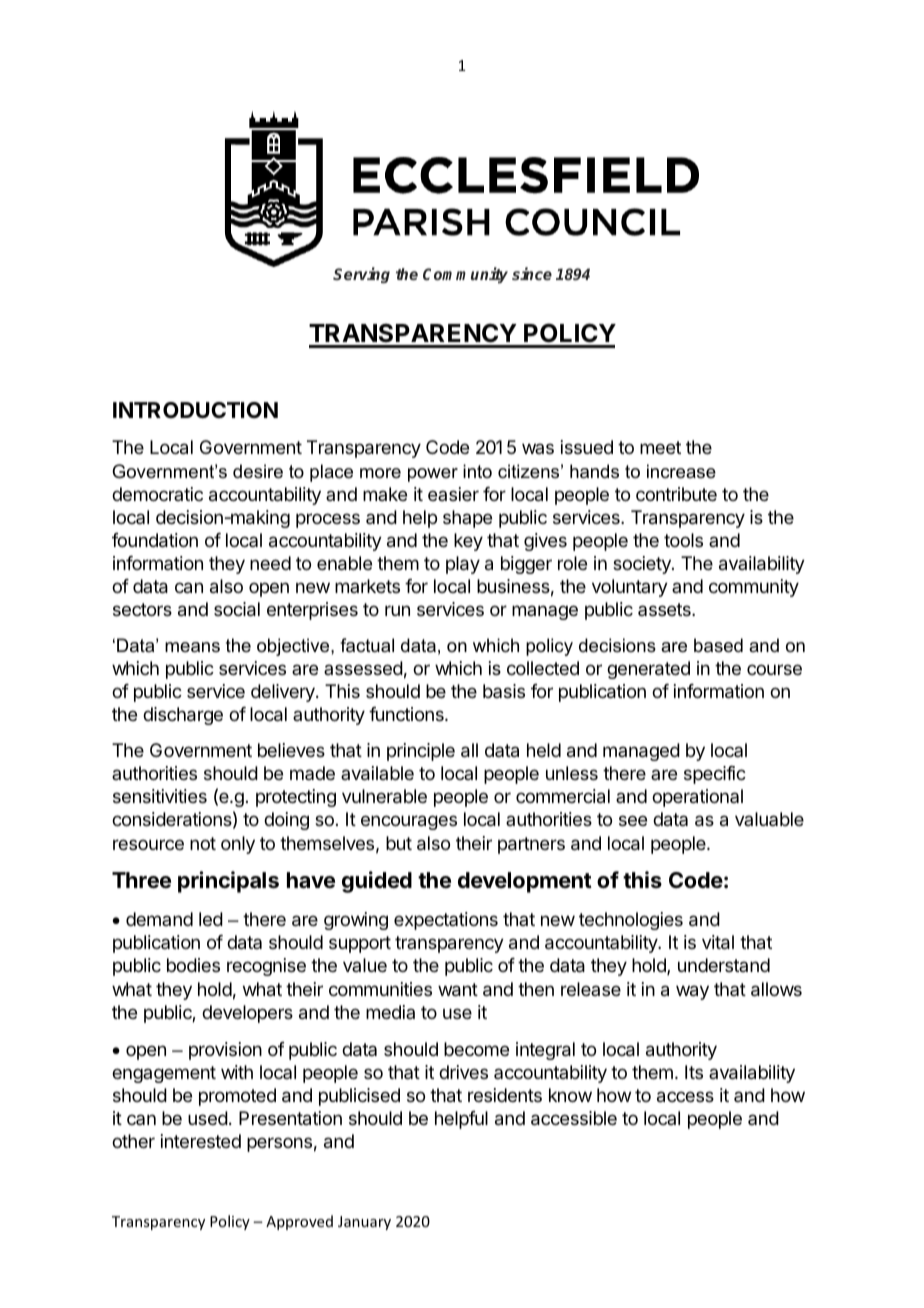 This screenshot has width=924, height=1308. Describe the element at coordinates (648, 670) in the screenshot. I see `generated` at that location.
